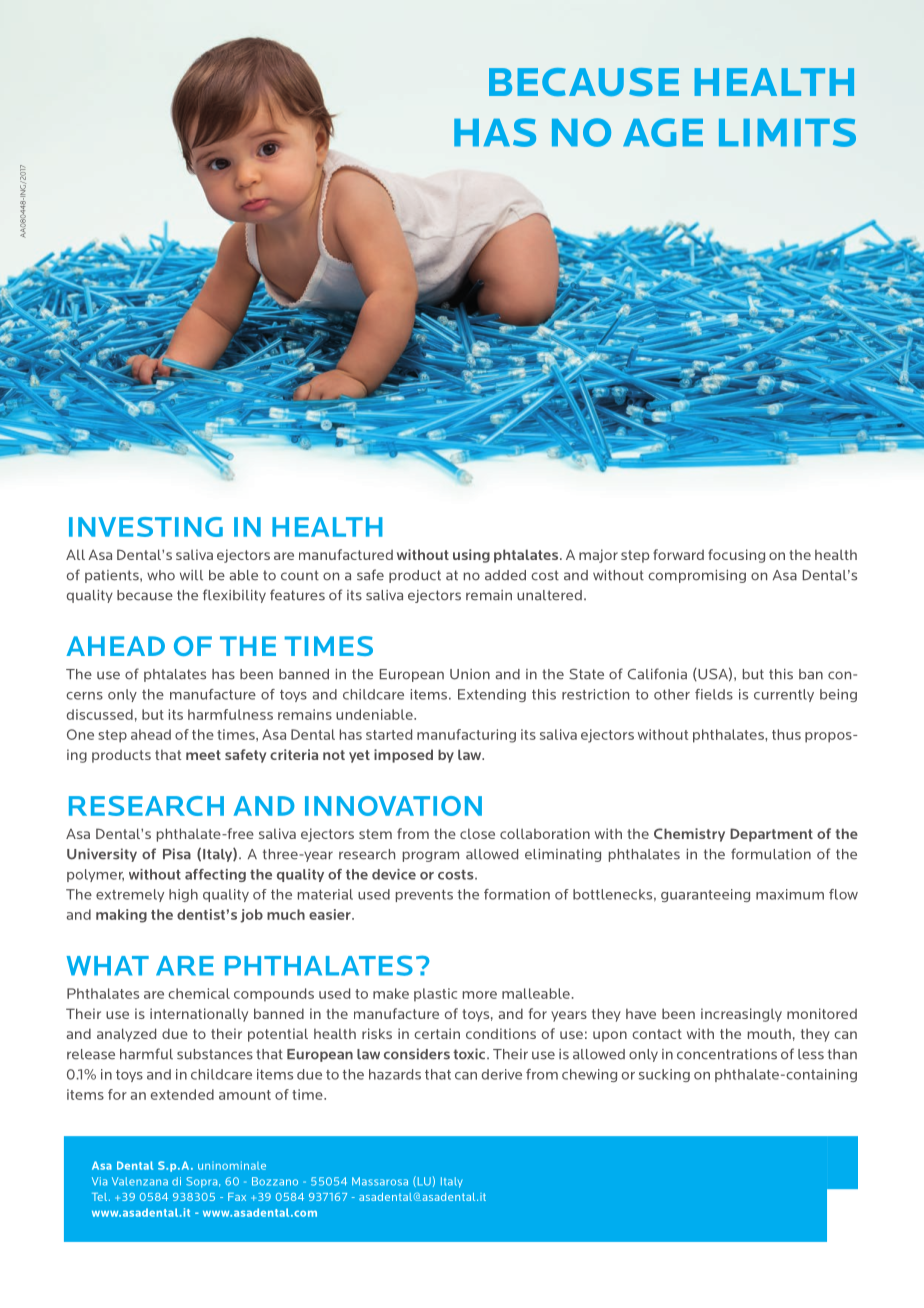  I want to click on added, so click(505, 575).
